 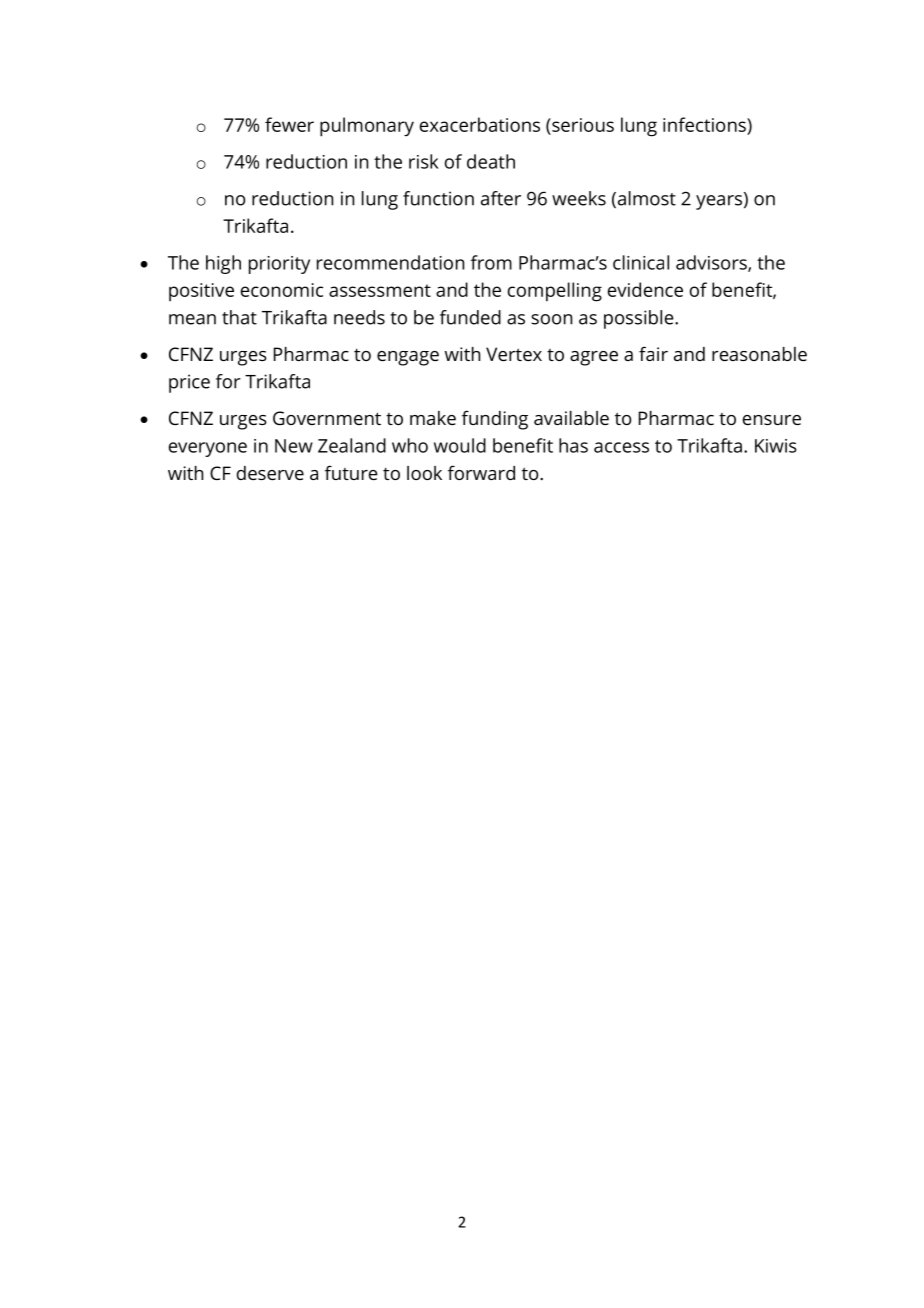 I want to click on funded, so click(x=470, y=317).
